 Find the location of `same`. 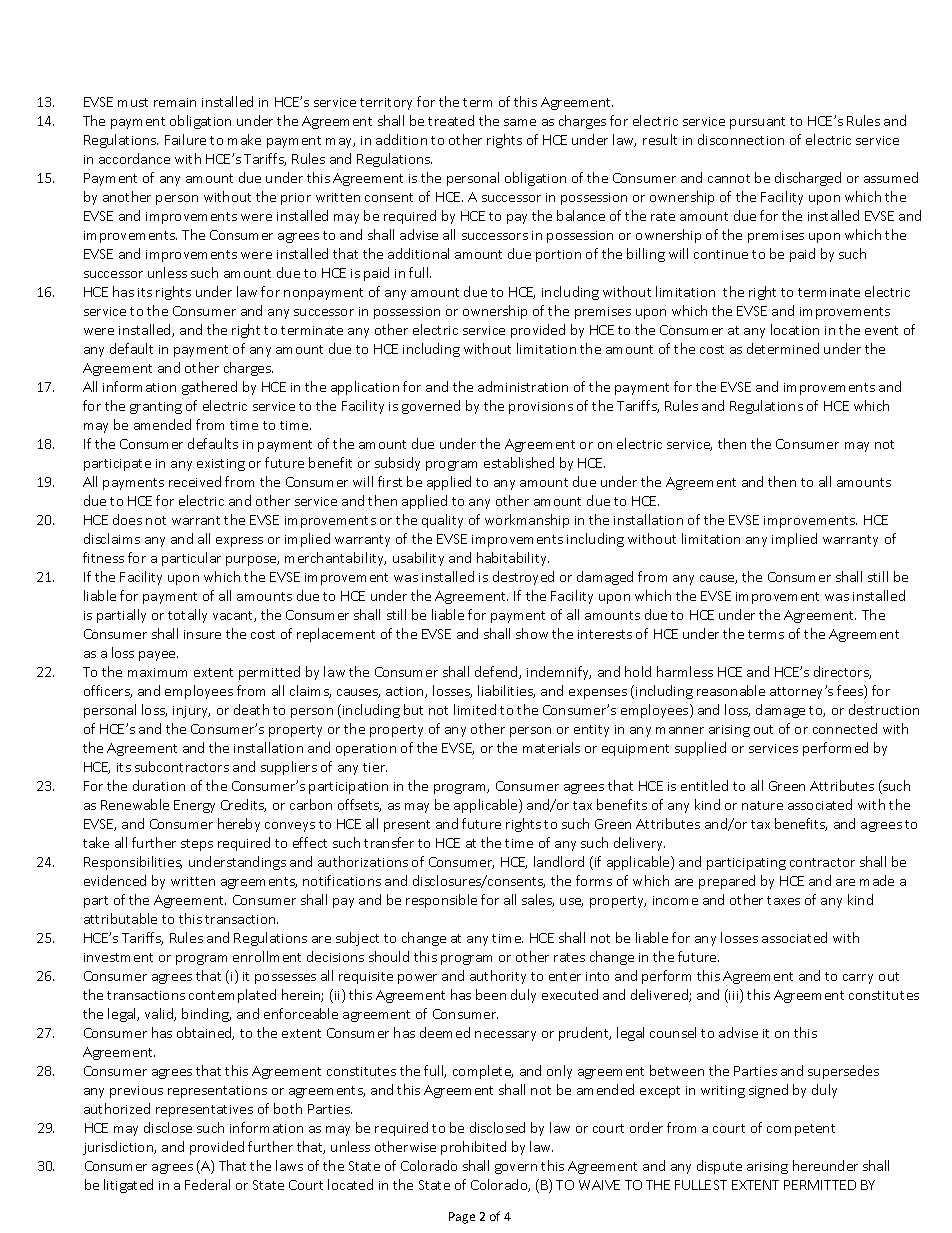

same is located at coordinates (520, 122).
